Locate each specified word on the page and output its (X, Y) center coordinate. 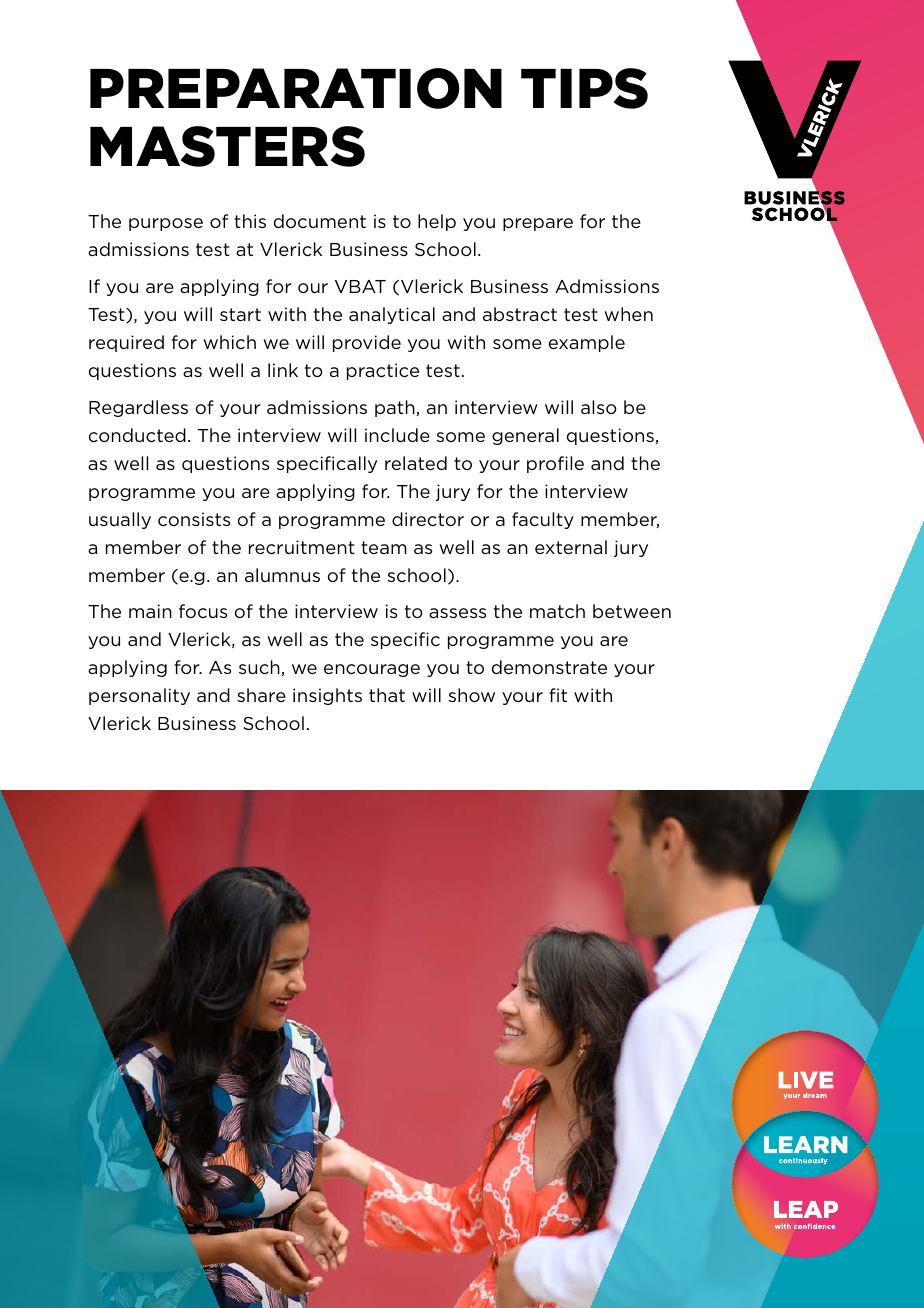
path (395, 408)
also (599, 407)
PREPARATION (296, 88)
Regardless (138, 408)
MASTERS (227, 146)
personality (139, 696)
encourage (372, 670)
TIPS (584, 88)
